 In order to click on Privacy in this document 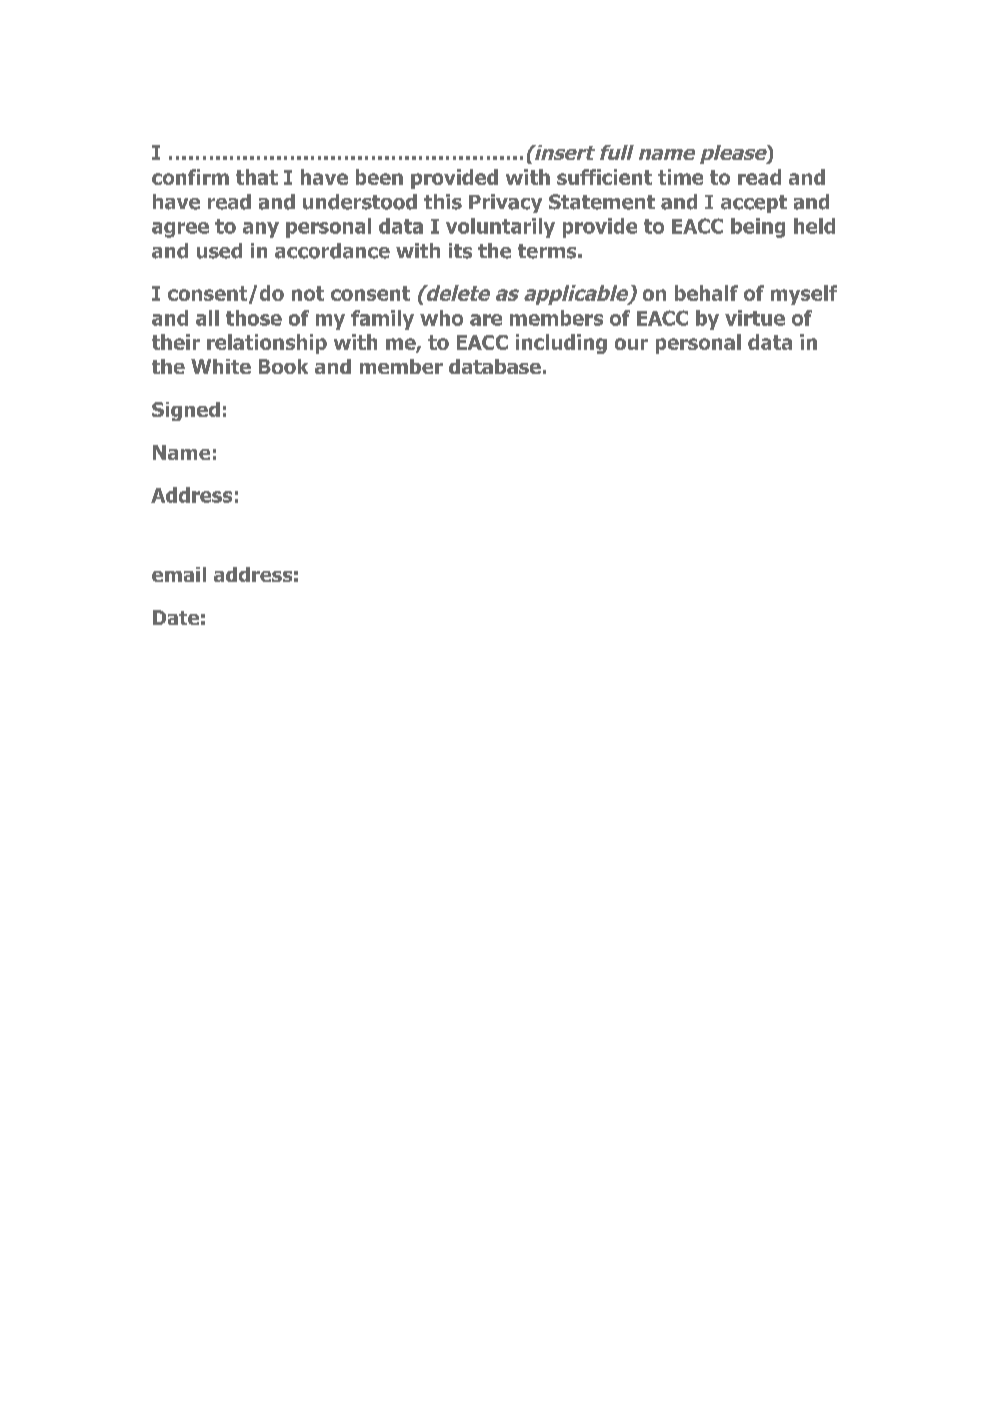, I will do `click(505, 203)`.
